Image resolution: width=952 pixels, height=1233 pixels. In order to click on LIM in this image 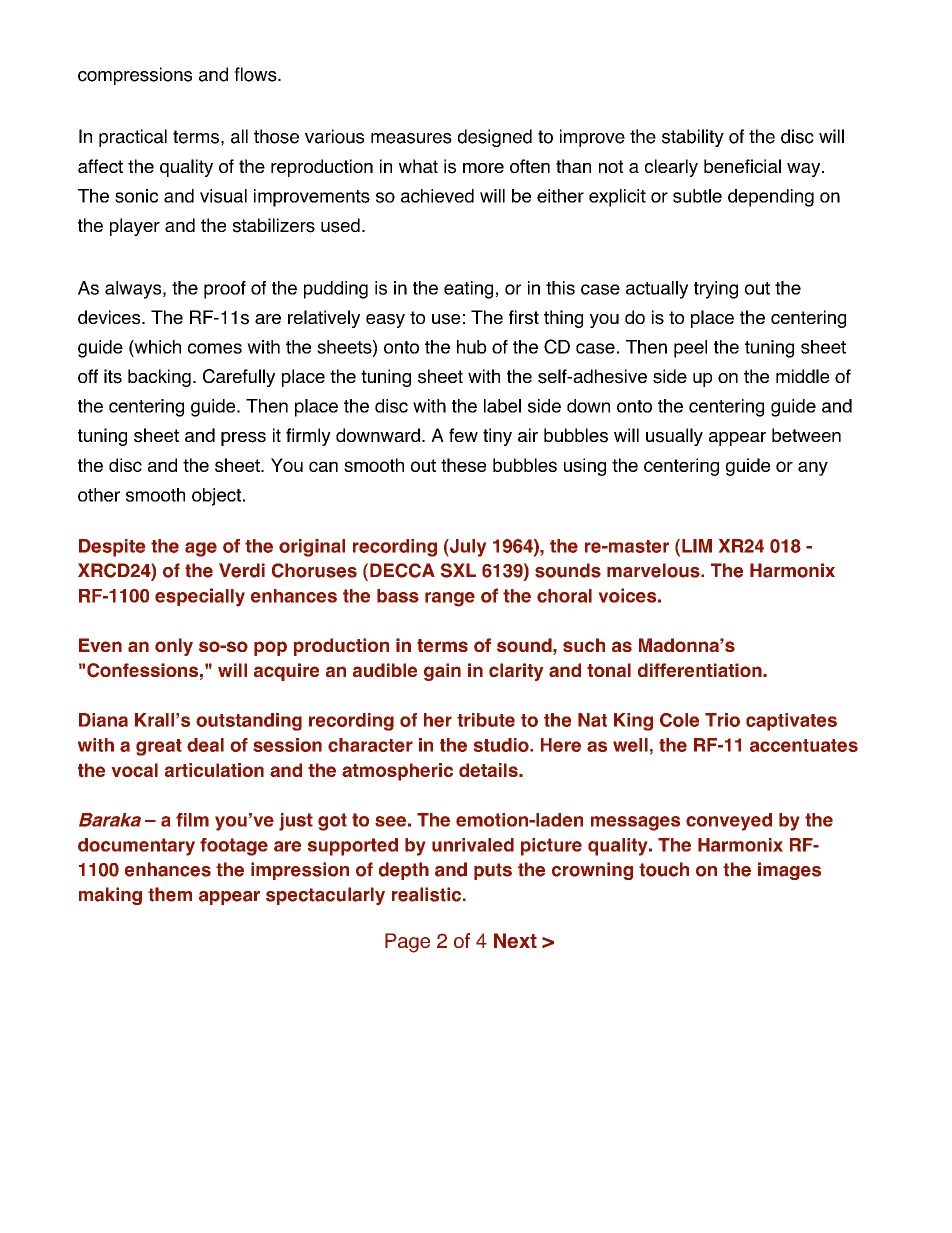, I will do `click(697, 546)`.
